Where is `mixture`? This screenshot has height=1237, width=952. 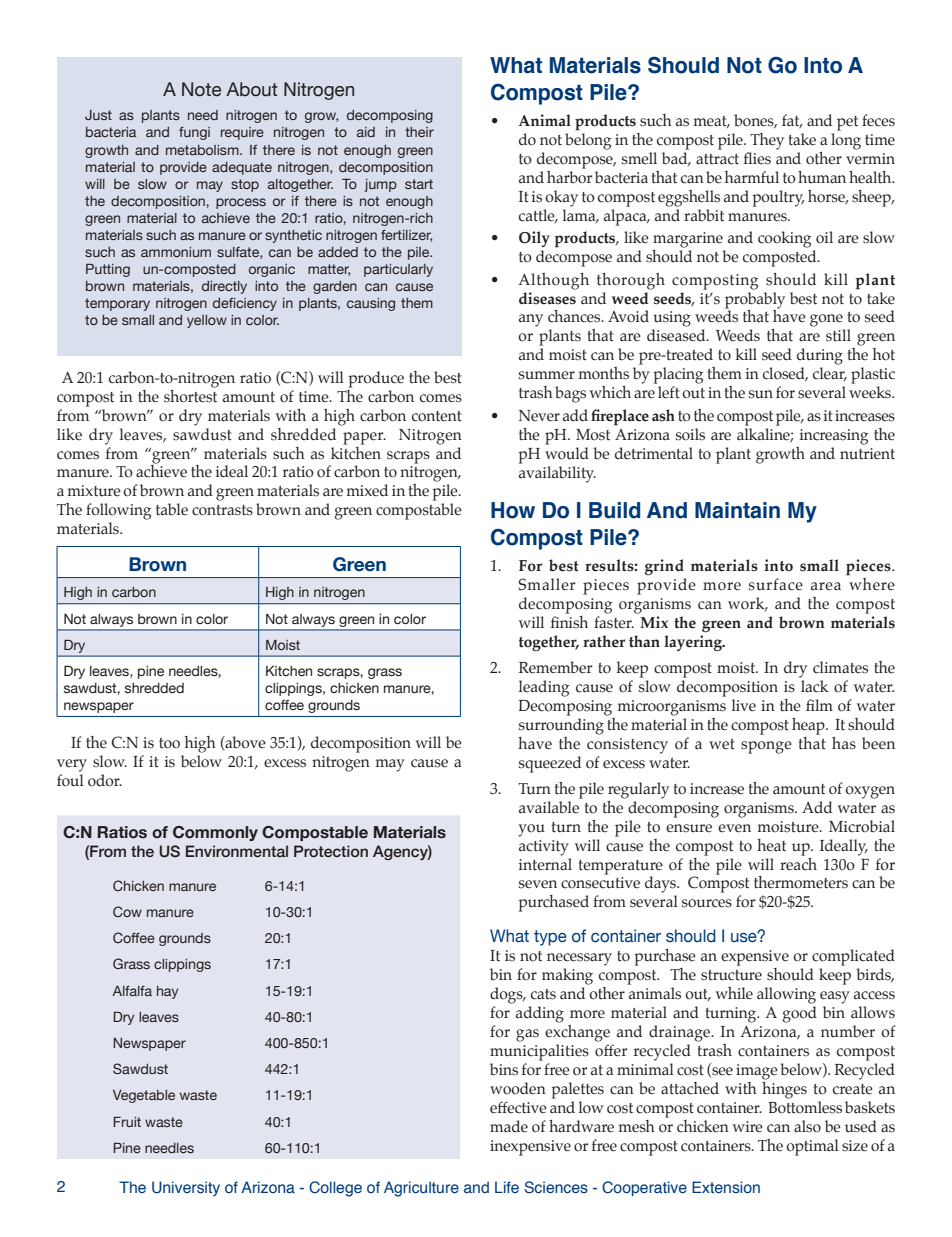 mixture is located at coordinates (94, 491).
